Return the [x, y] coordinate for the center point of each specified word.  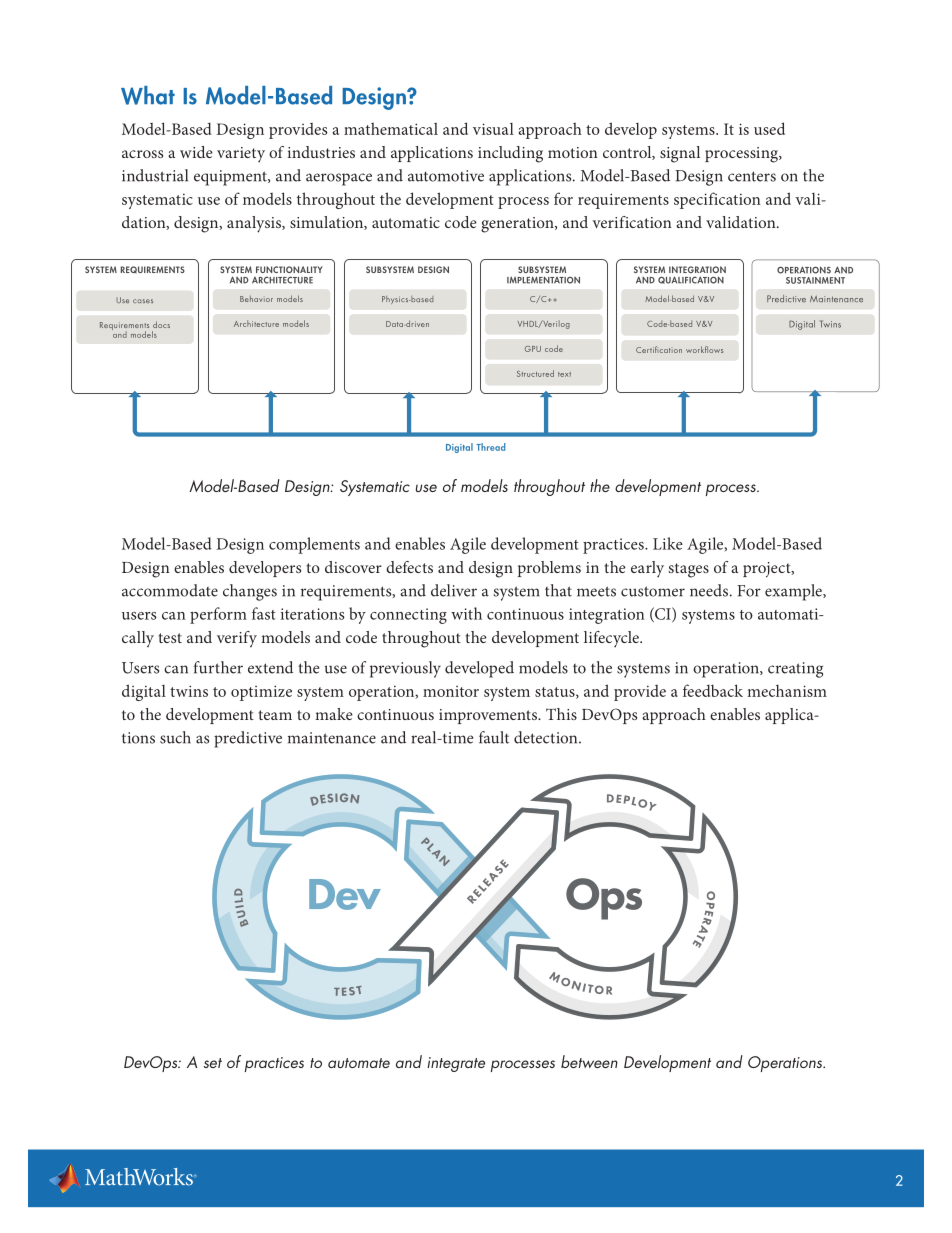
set [213, 1063]
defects [409, 567]
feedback [713, 690]
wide [196, 152]
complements [314, 545]
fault [494, 737]
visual [493, 129]
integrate [456, 1064]
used [769, 128]
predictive [248, 739]
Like [668, 543]
